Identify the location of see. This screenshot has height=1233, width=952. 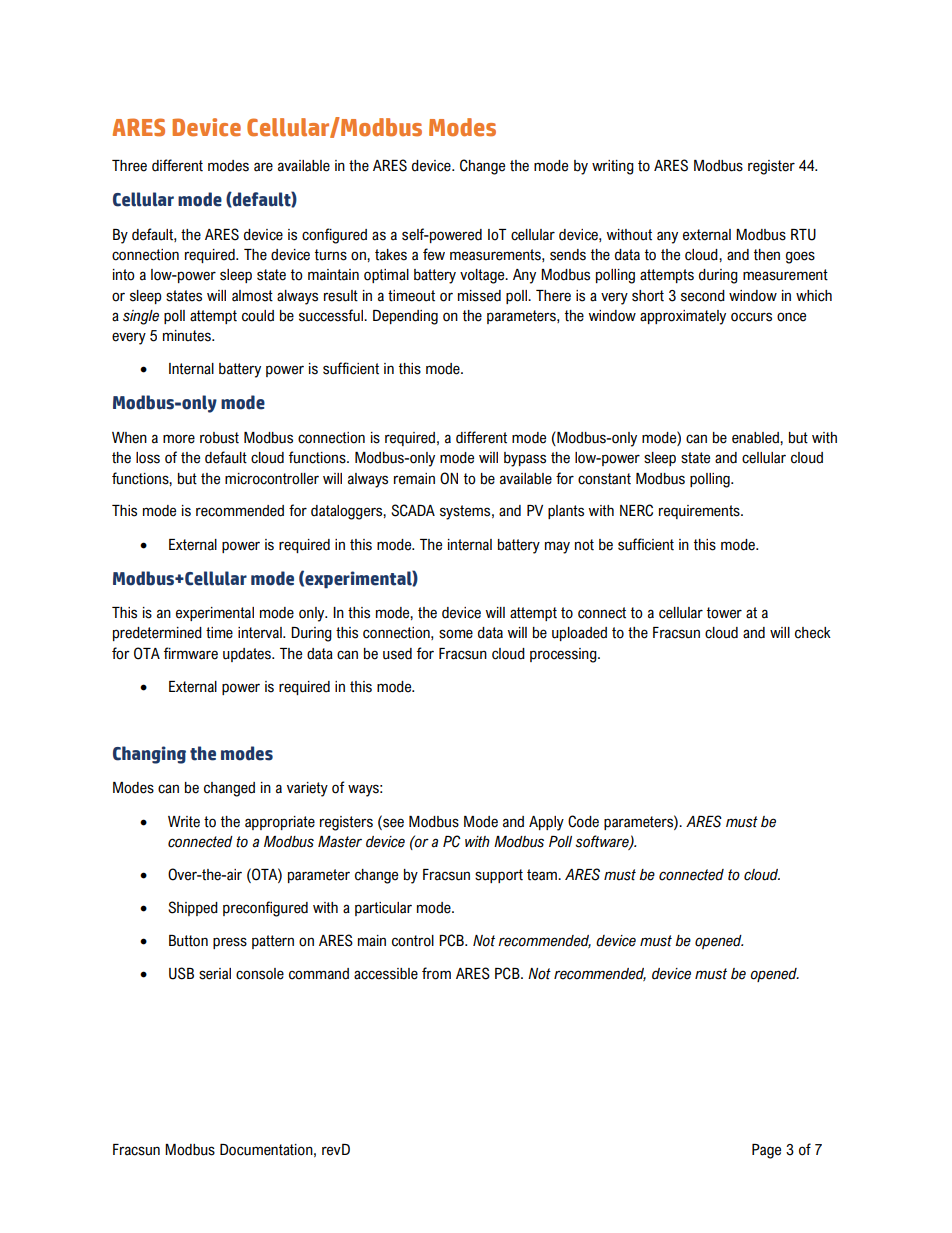
(392, 822).
